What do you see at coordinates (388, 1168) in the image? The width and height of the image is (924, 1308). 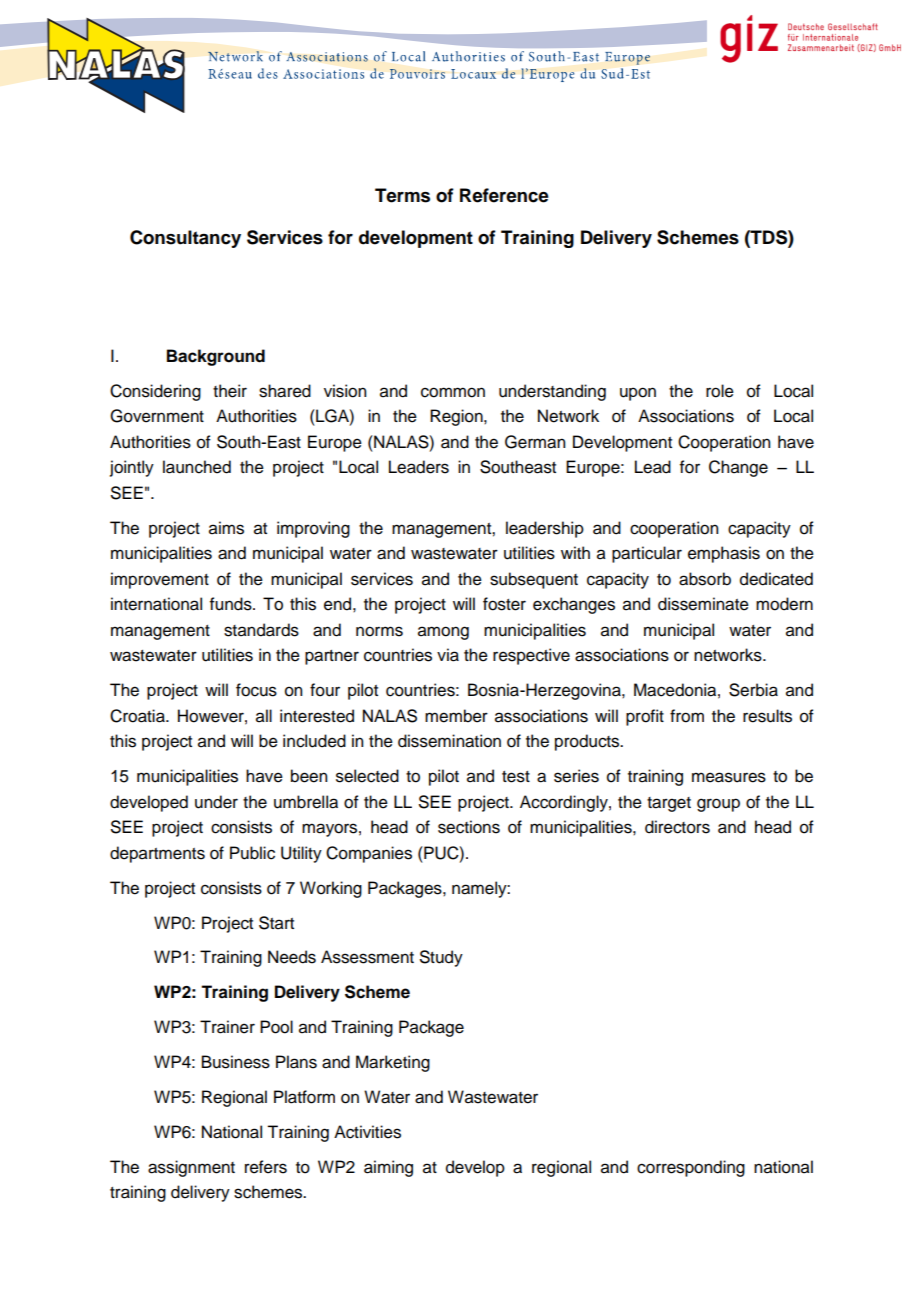 I see `aiming` at bounding box center [388, 1168].
